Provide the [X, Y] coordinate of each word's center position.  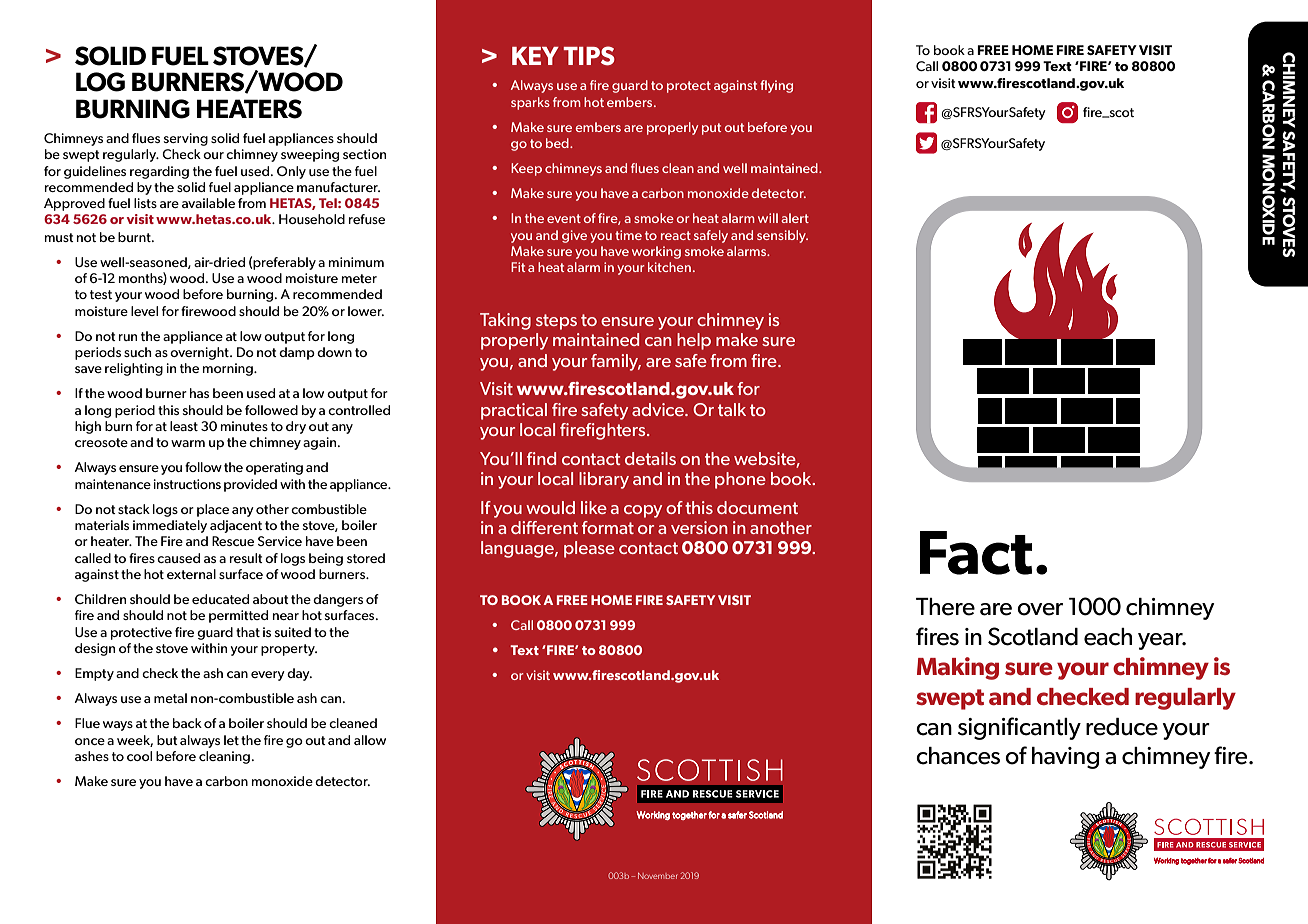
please [589, 549]
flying [776, 86]
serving [186, 139]
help [694, 341]
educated [220, 599]
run [127, 337]
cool [139, 756]
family [616, 362]
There [945, 607]
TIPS [589, 56]
